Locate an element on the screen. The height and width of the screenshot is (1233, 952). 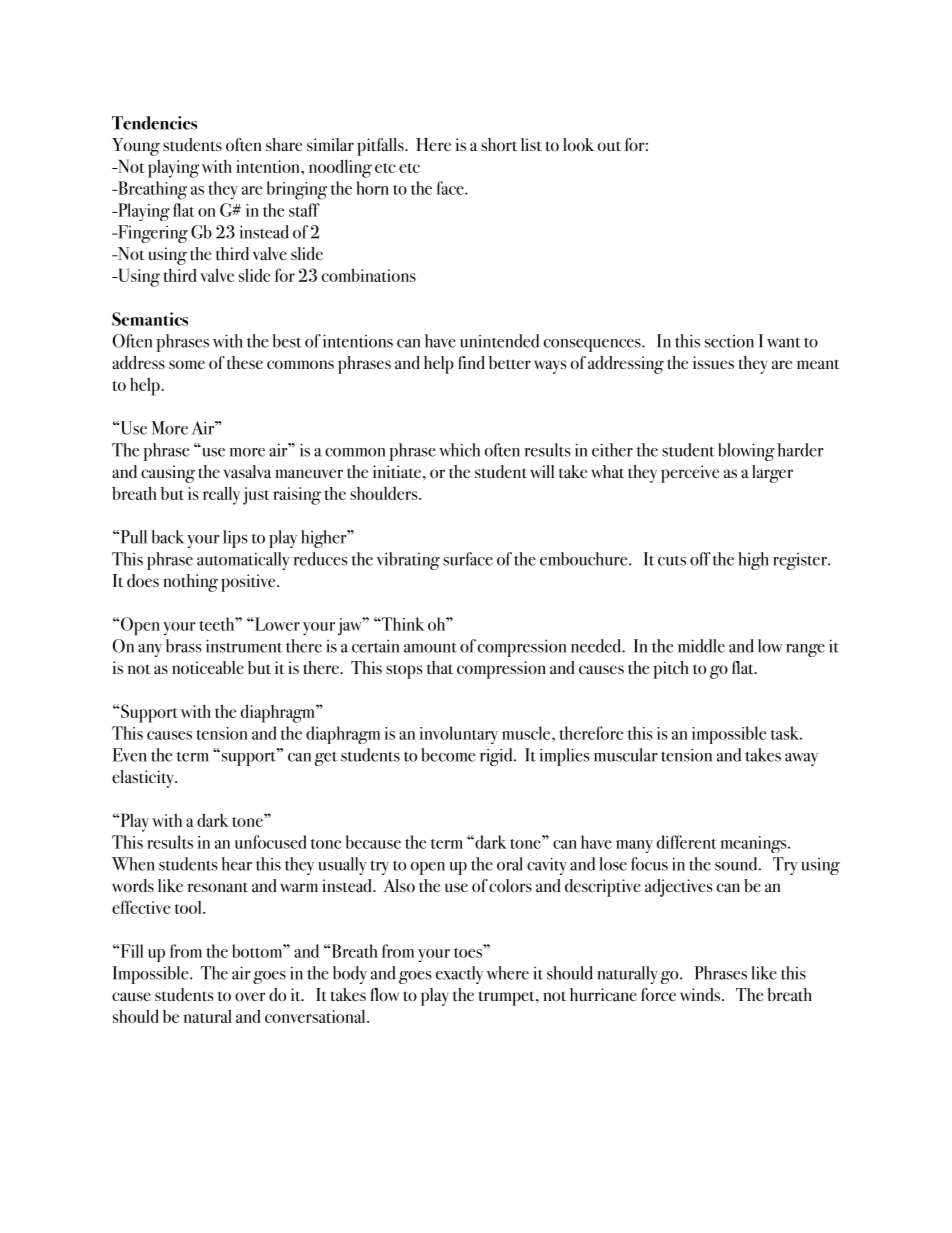
off is located at coordinates (700, 559).
